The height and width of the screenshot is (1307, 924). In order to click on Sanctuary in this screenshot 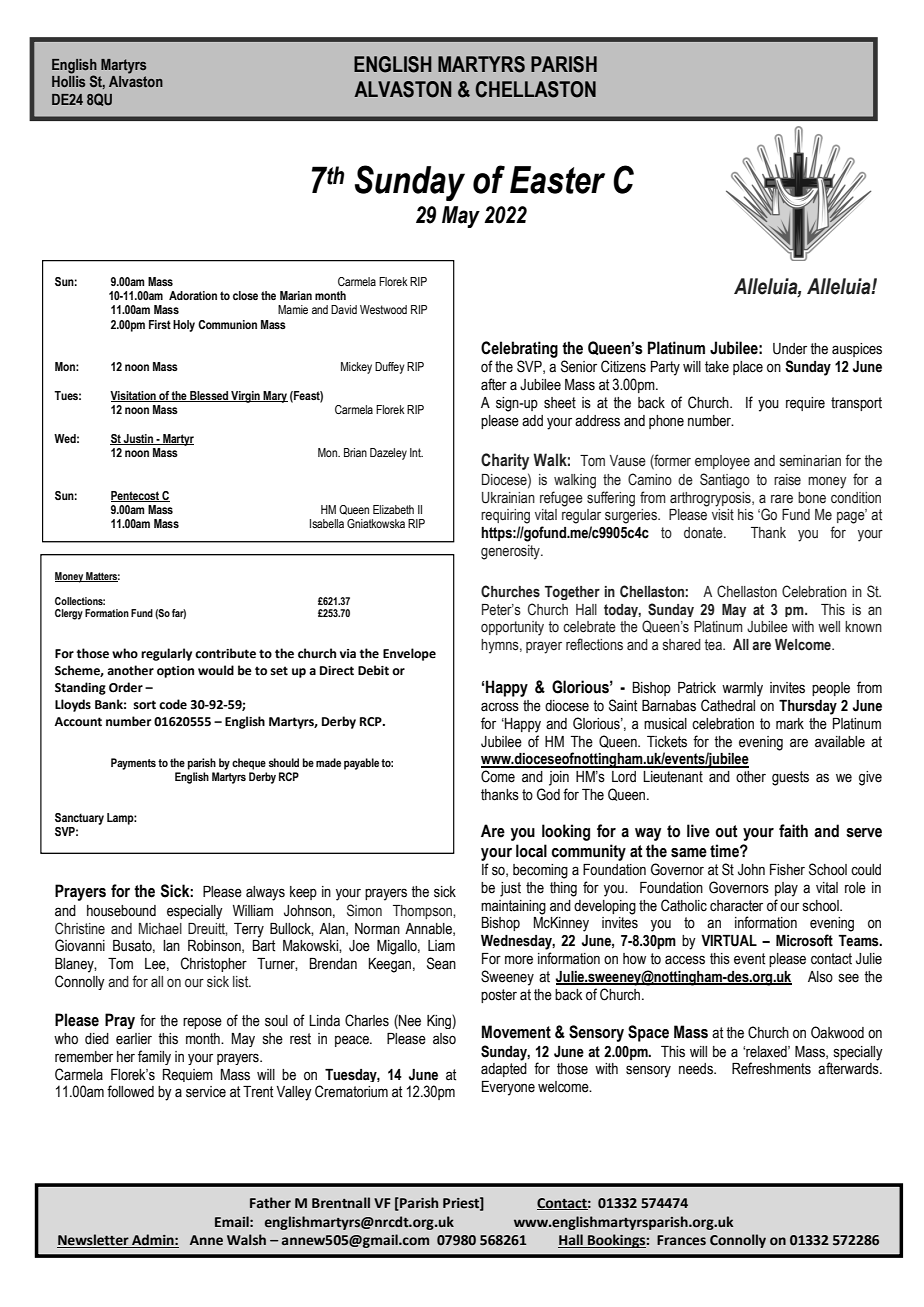, I will do `click(79, 819)`.
